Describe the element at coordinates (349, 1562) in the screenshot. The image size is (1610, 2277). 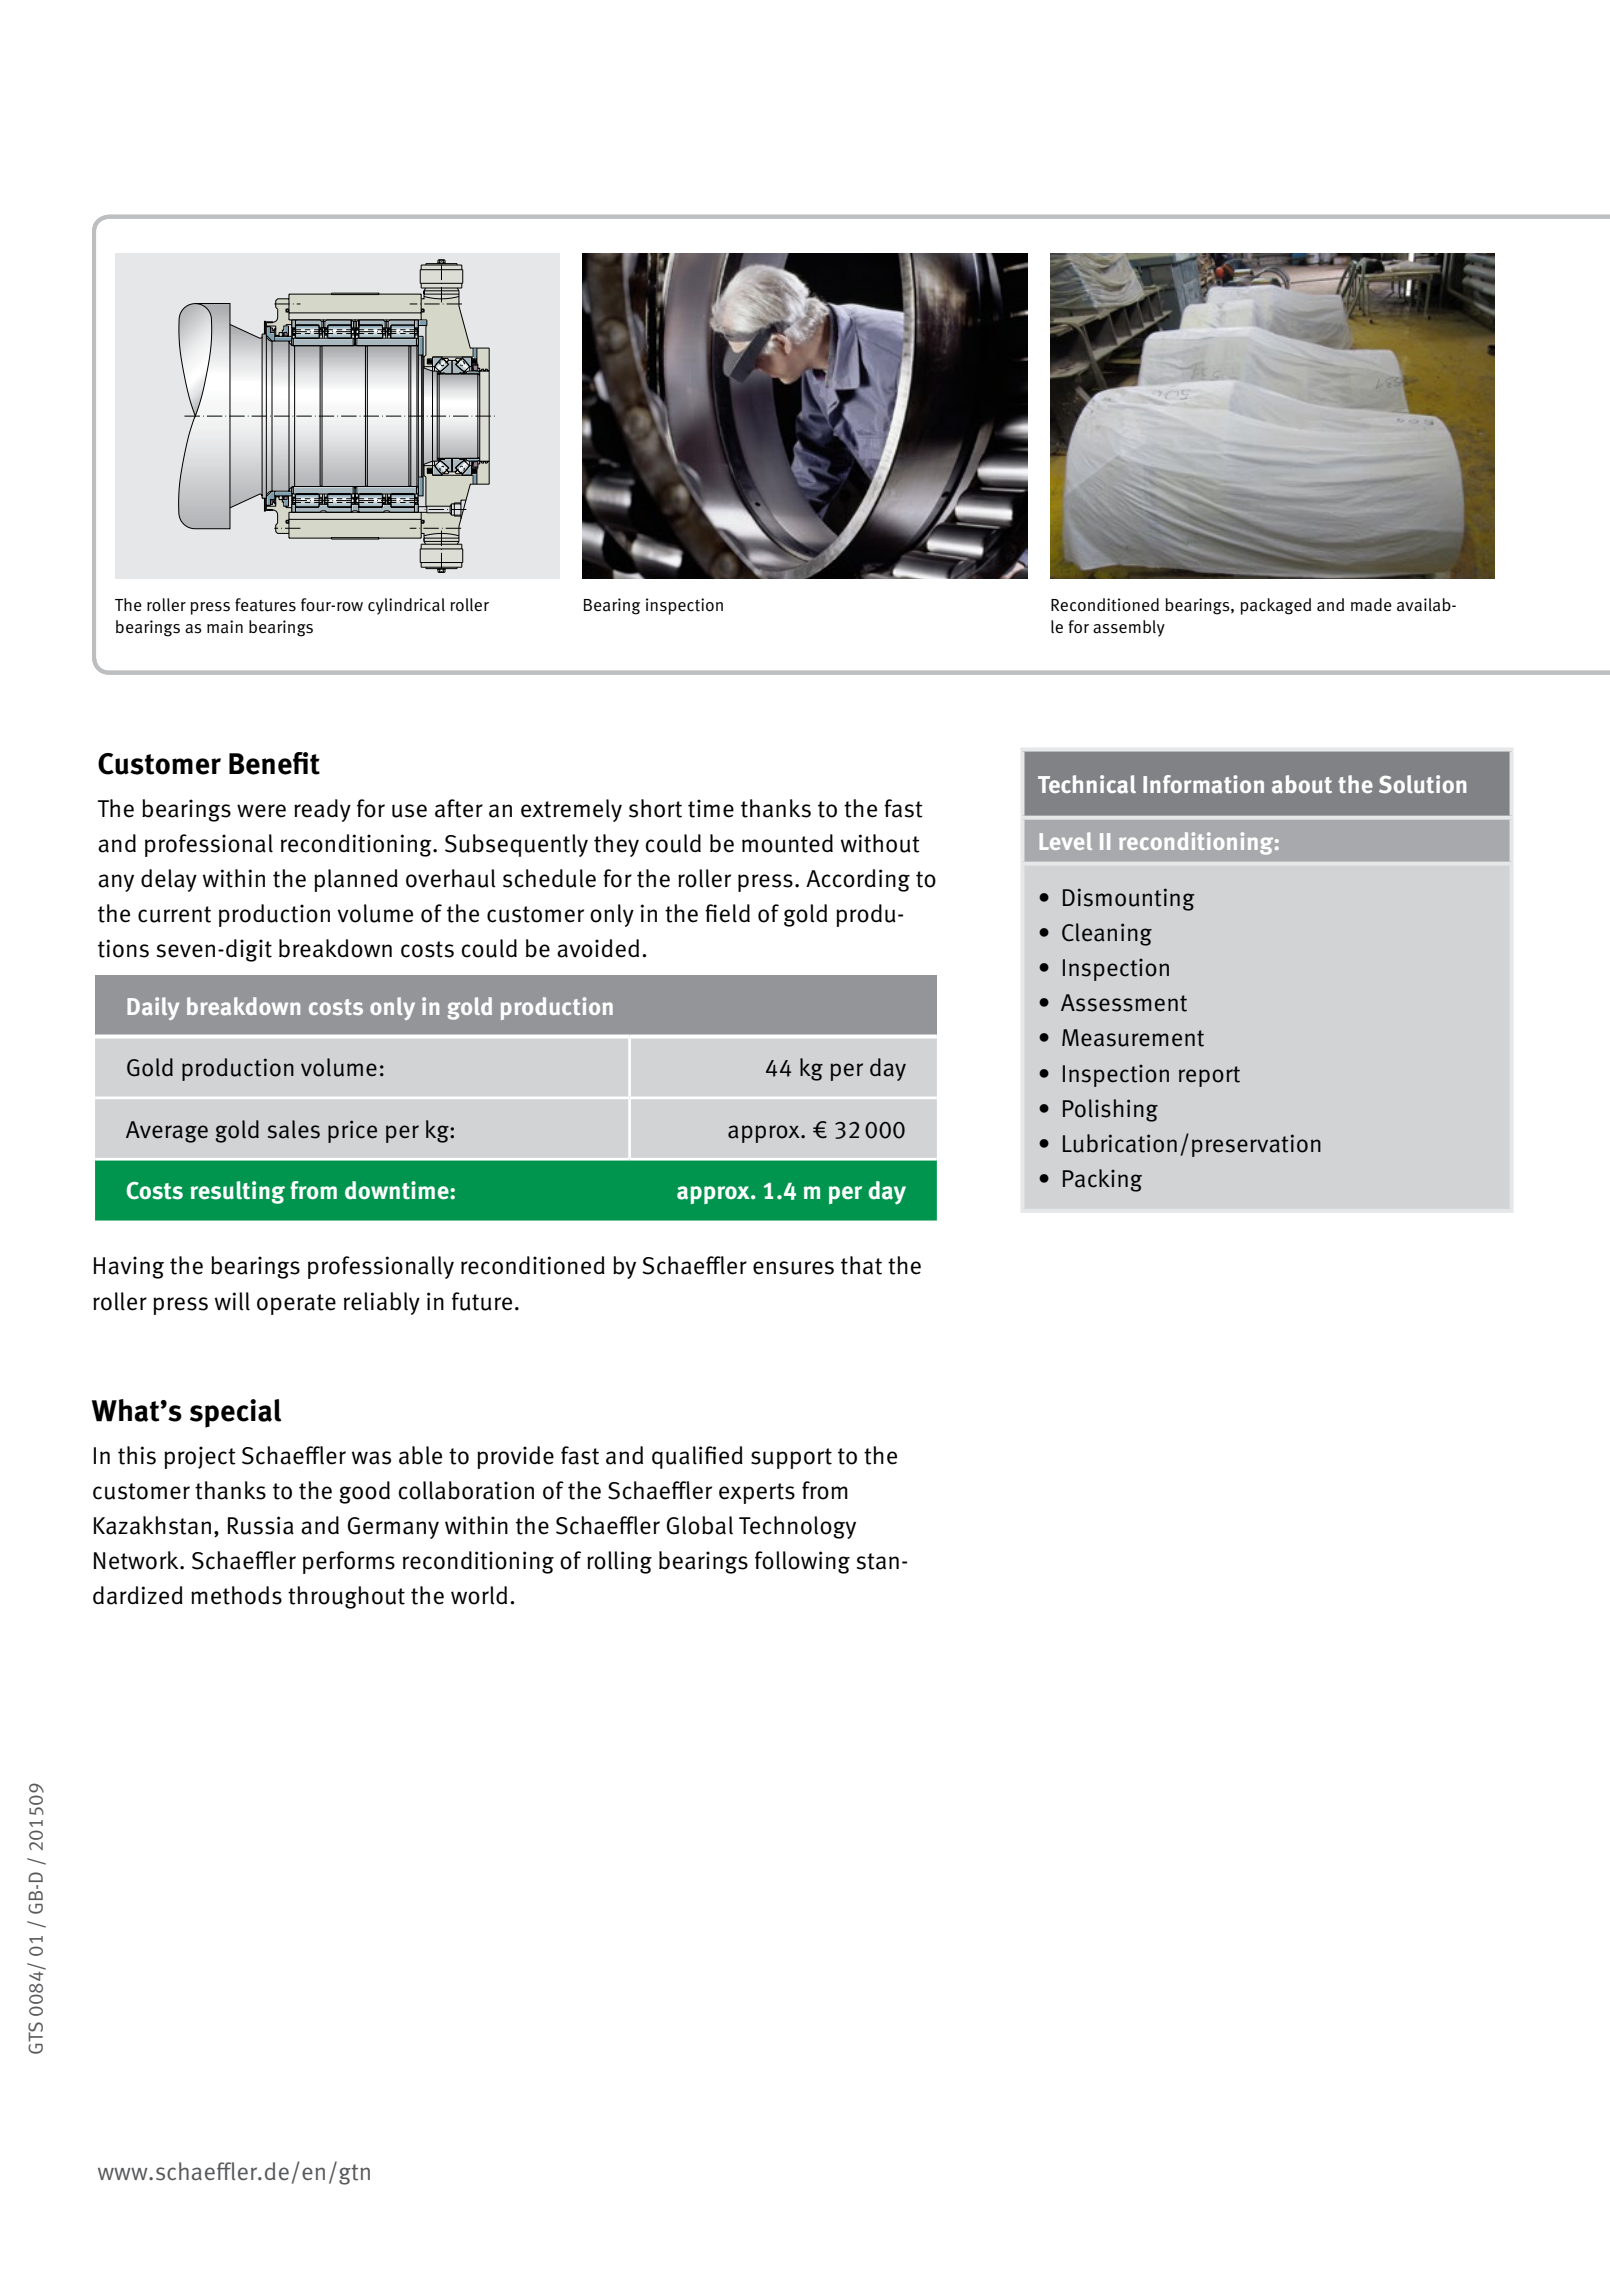
I see `performs` at that location.
